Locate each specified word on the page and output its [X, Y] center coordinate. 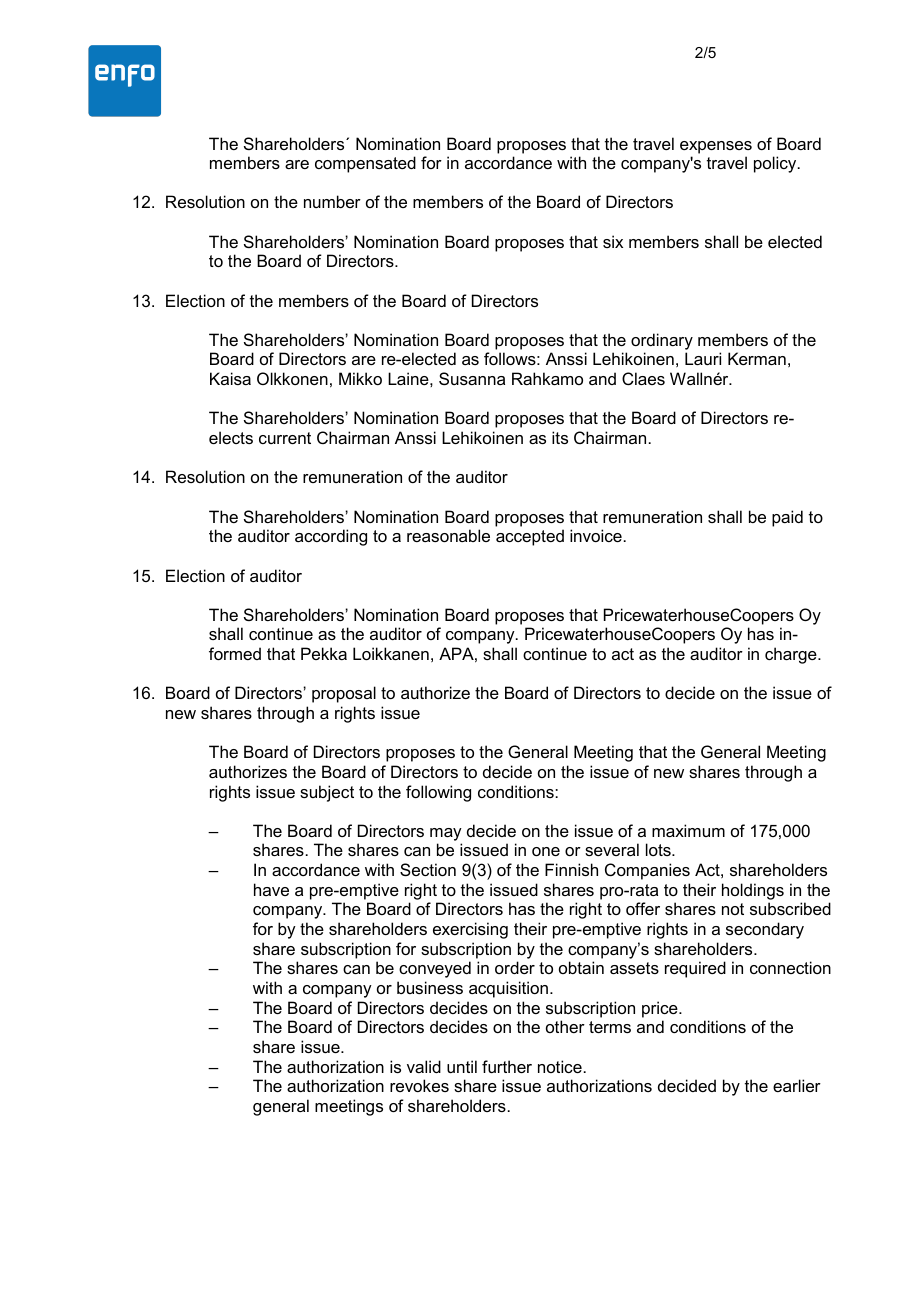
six [613, 241]
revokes [419, 1085]
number [332, 201]
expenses [716, 147]
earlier [797, 1085]
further [507, 1066]
